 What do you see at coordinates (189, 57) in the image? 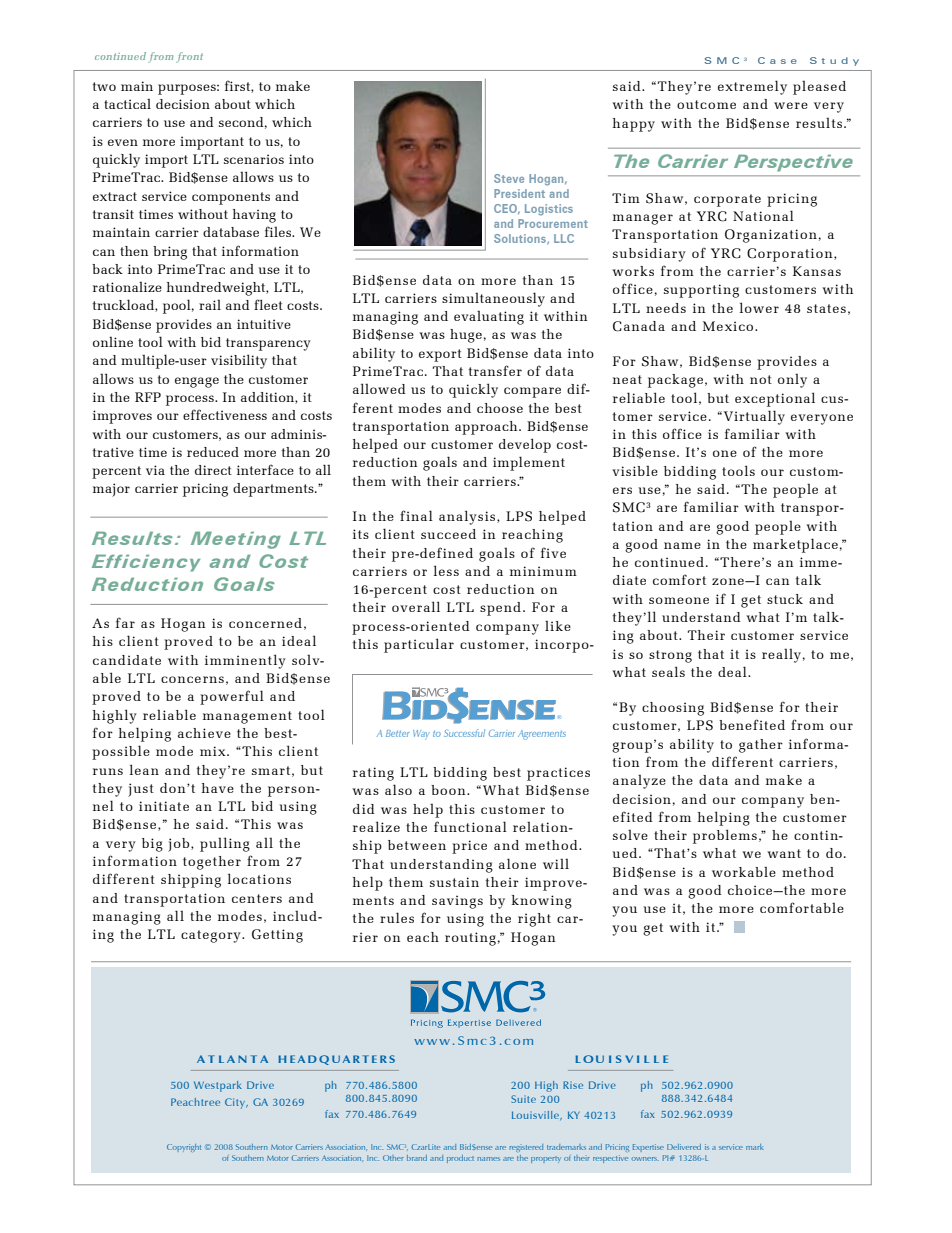
I see `front` at bounding box center [189, 57].
